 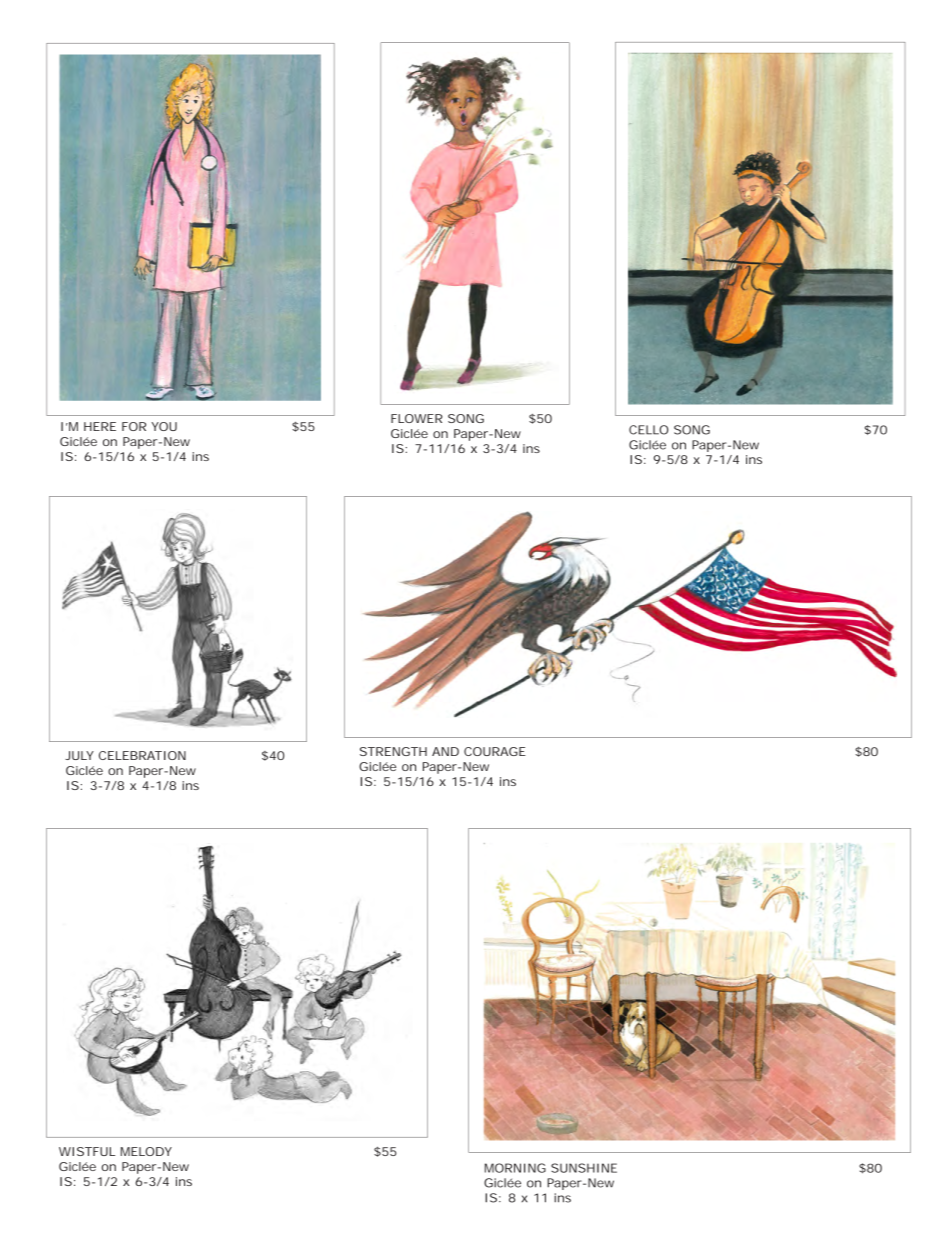 What do you see at coordinates (87, 1151) in the screenshot?
I see `WISTFUL` at bounding box center [87, 1151].
